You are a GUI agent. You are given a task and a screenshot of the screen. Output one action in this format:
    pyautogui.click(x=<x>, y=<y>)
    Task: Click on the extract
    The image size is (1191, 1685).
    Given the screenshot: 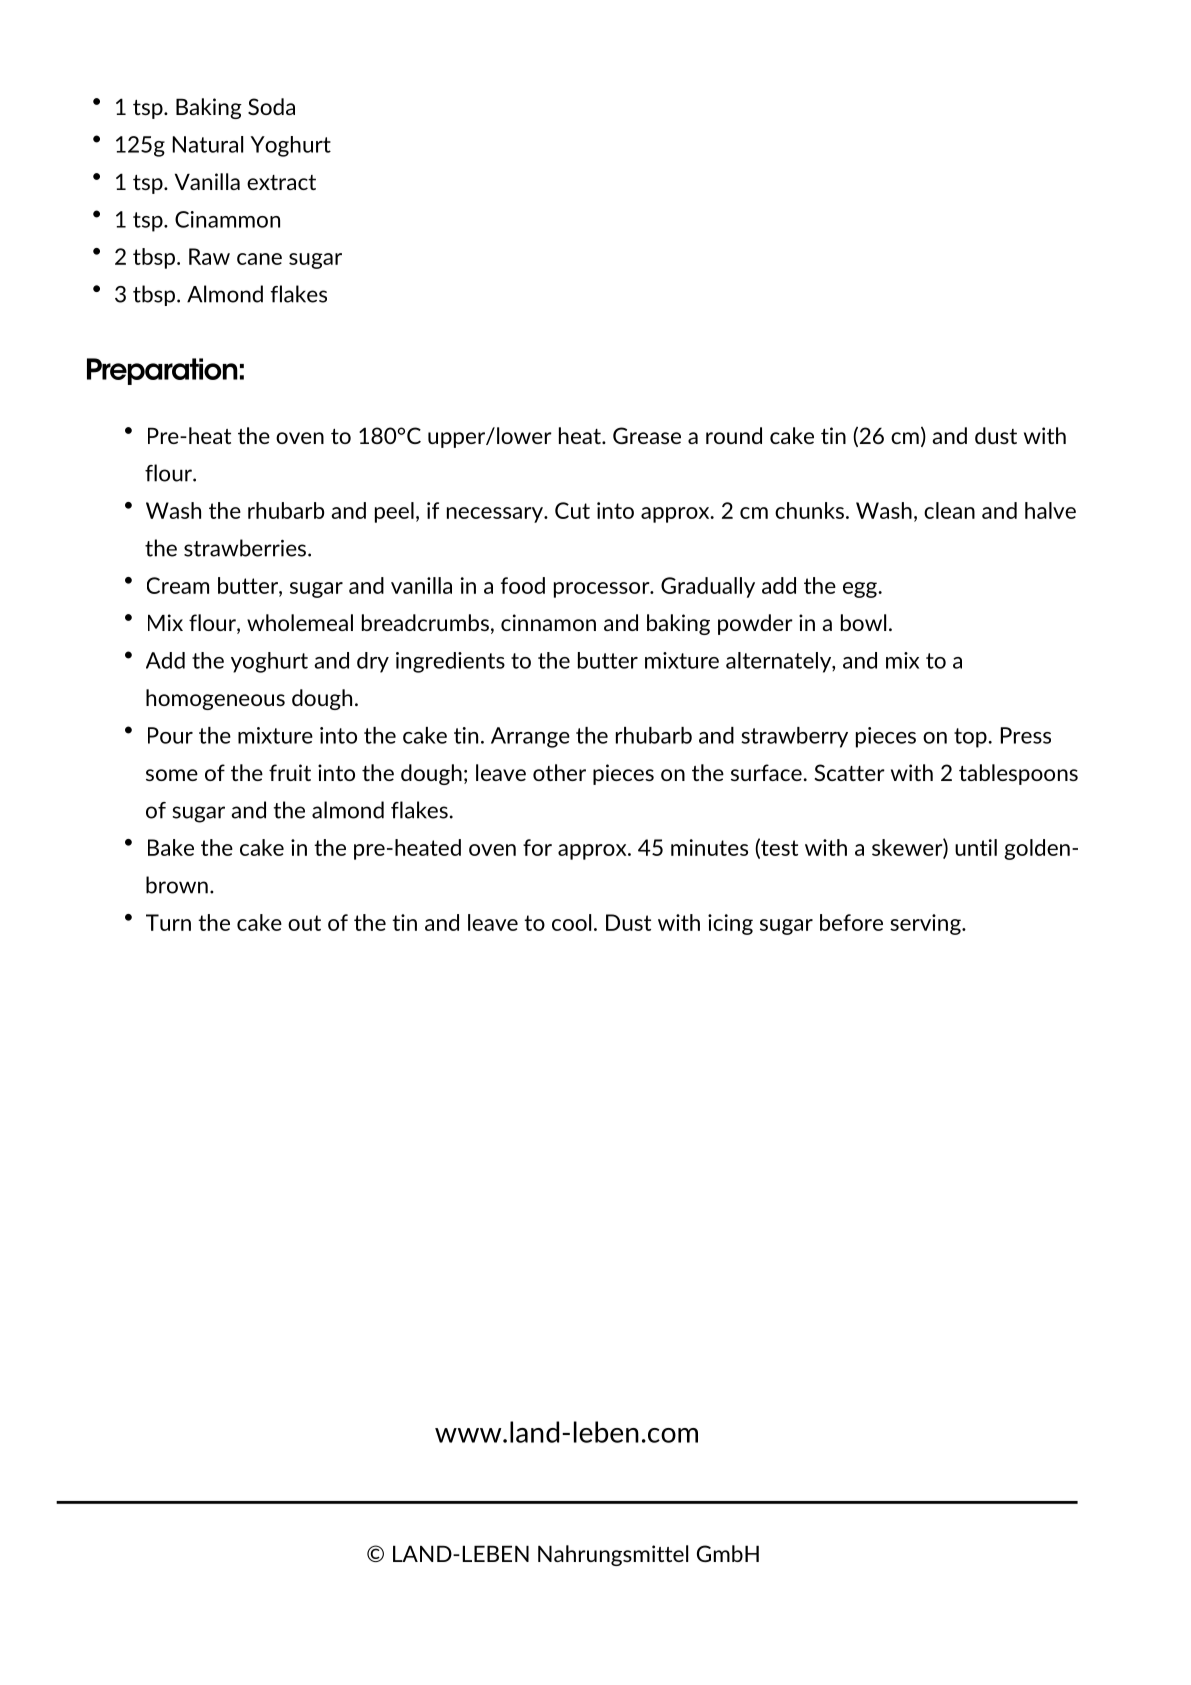 What is the action you would take?
    pyautogui.click(x=281, y=182)
